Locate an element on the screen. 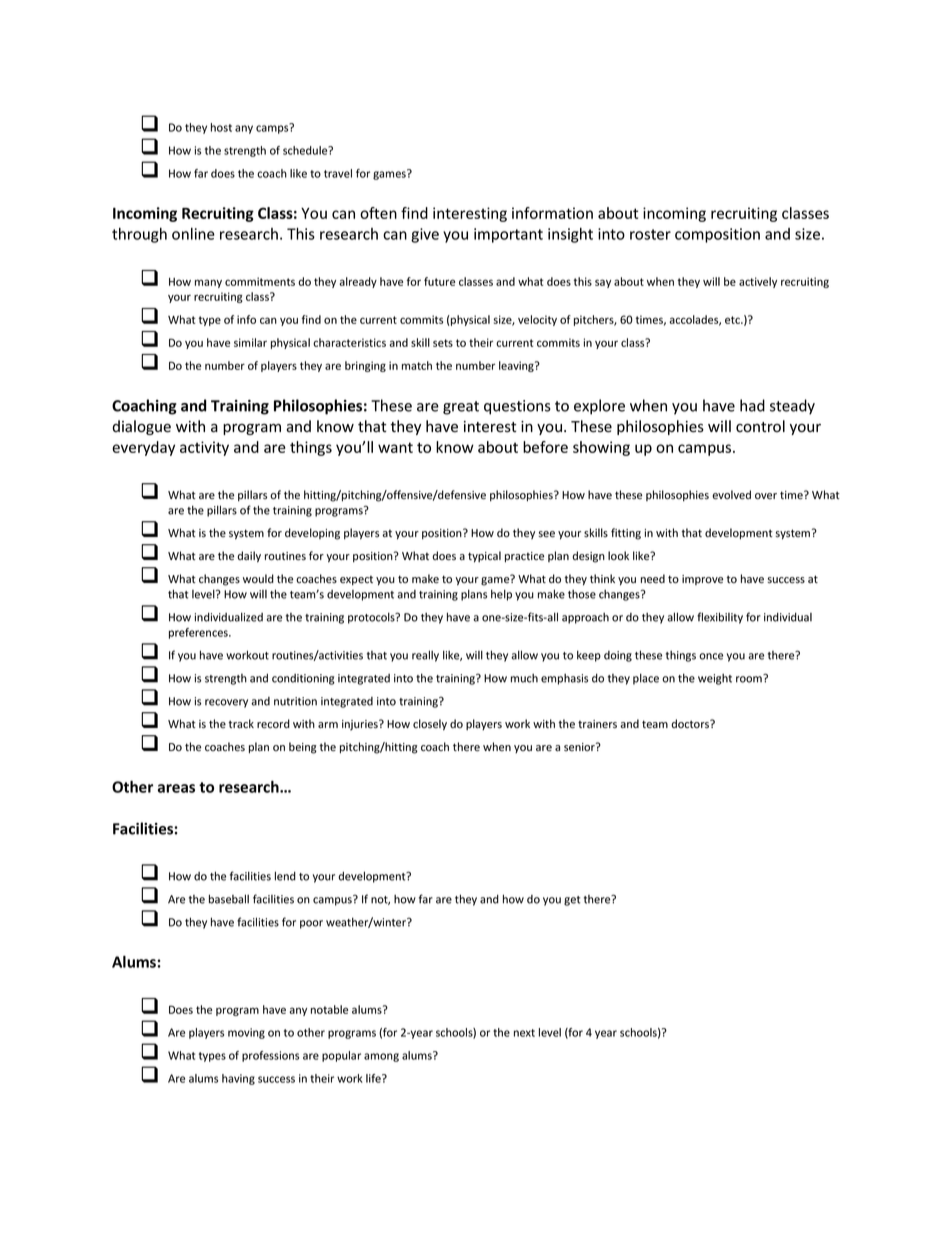  closely is located at coordinates (430, 725).
